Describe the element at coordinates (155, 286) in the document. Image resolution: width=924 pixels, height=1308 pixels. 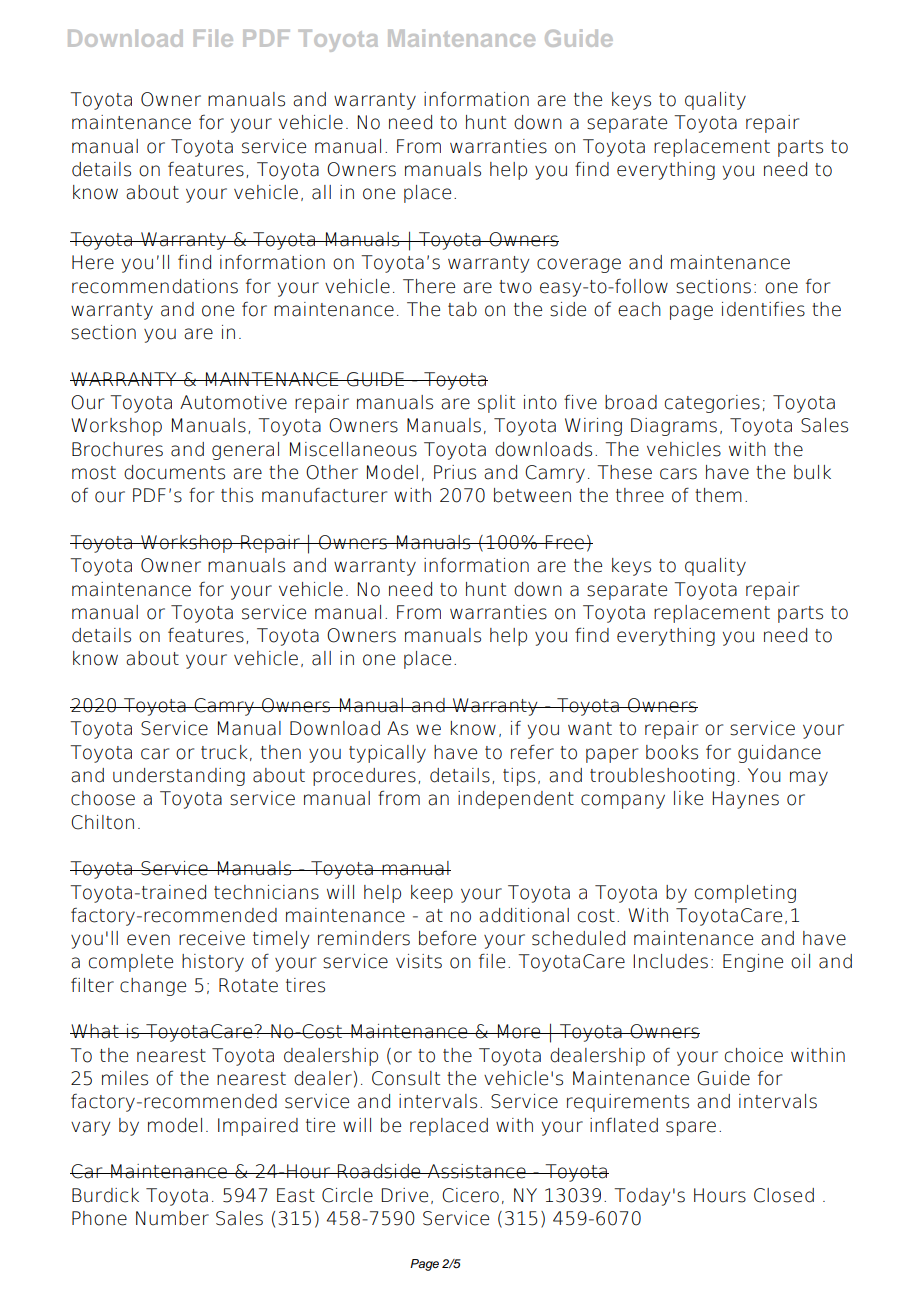
I see `recommendations` at that location.
